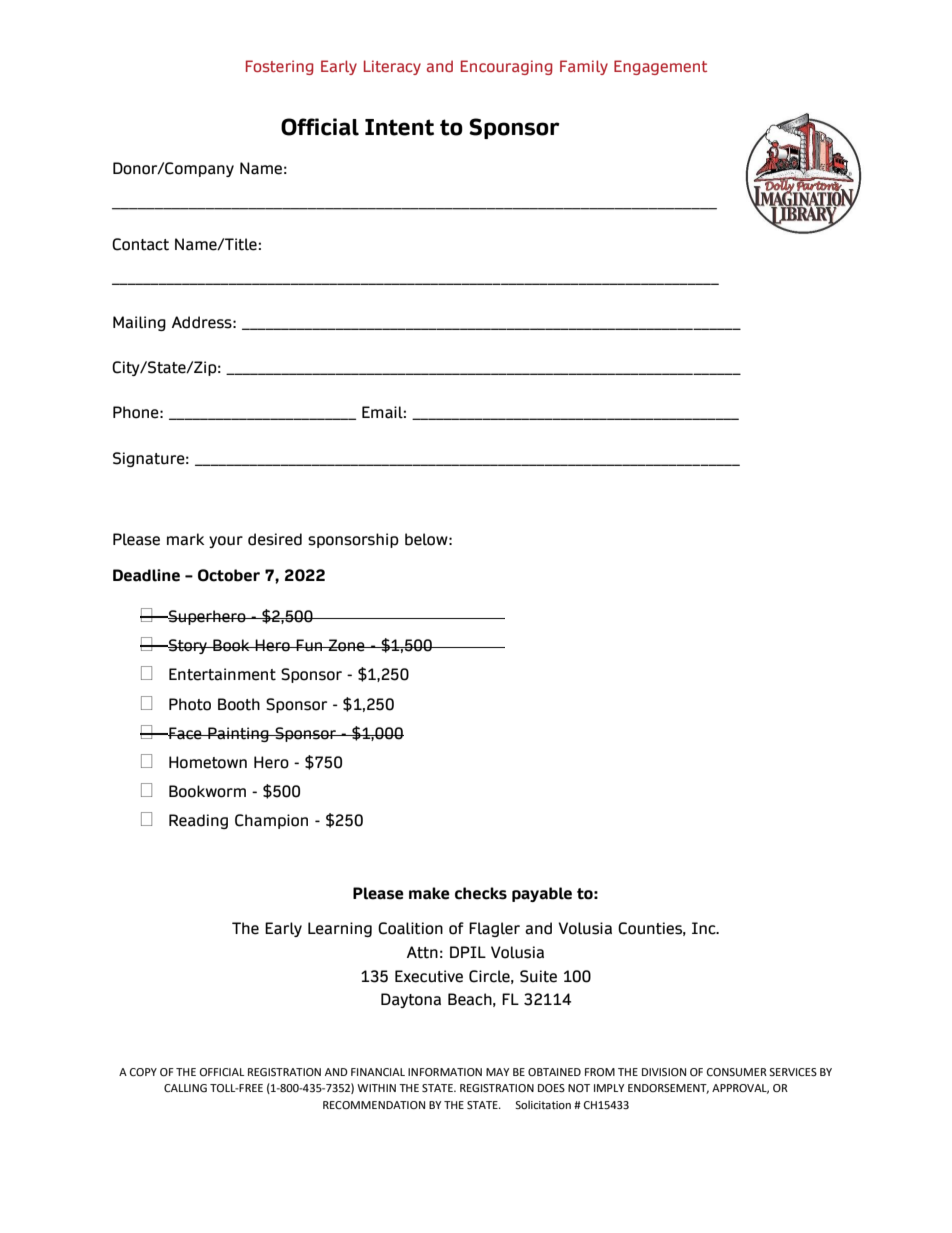 Image resolution: width=952 pixels, height=1233 pixels. What do you see at coordinates (280, 67) in the document?
I see `Fostering` at bounding box center [280, 67].
